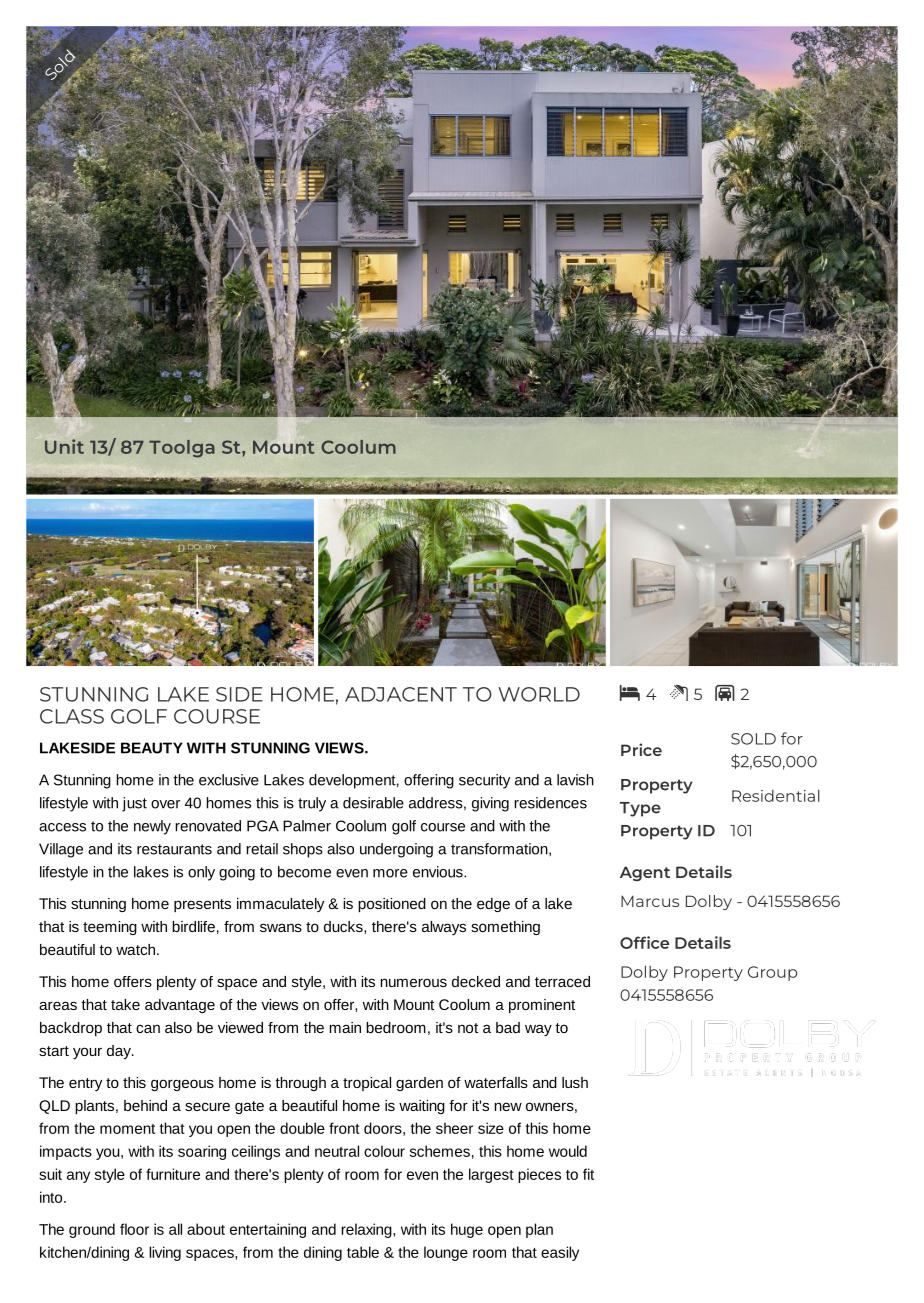 The width and height of the screenshot is (924, 1303). What do you see at coordinates (401, 694) in the screenshot?
I see `ADJACENT` at bounding box center [401, 694].
